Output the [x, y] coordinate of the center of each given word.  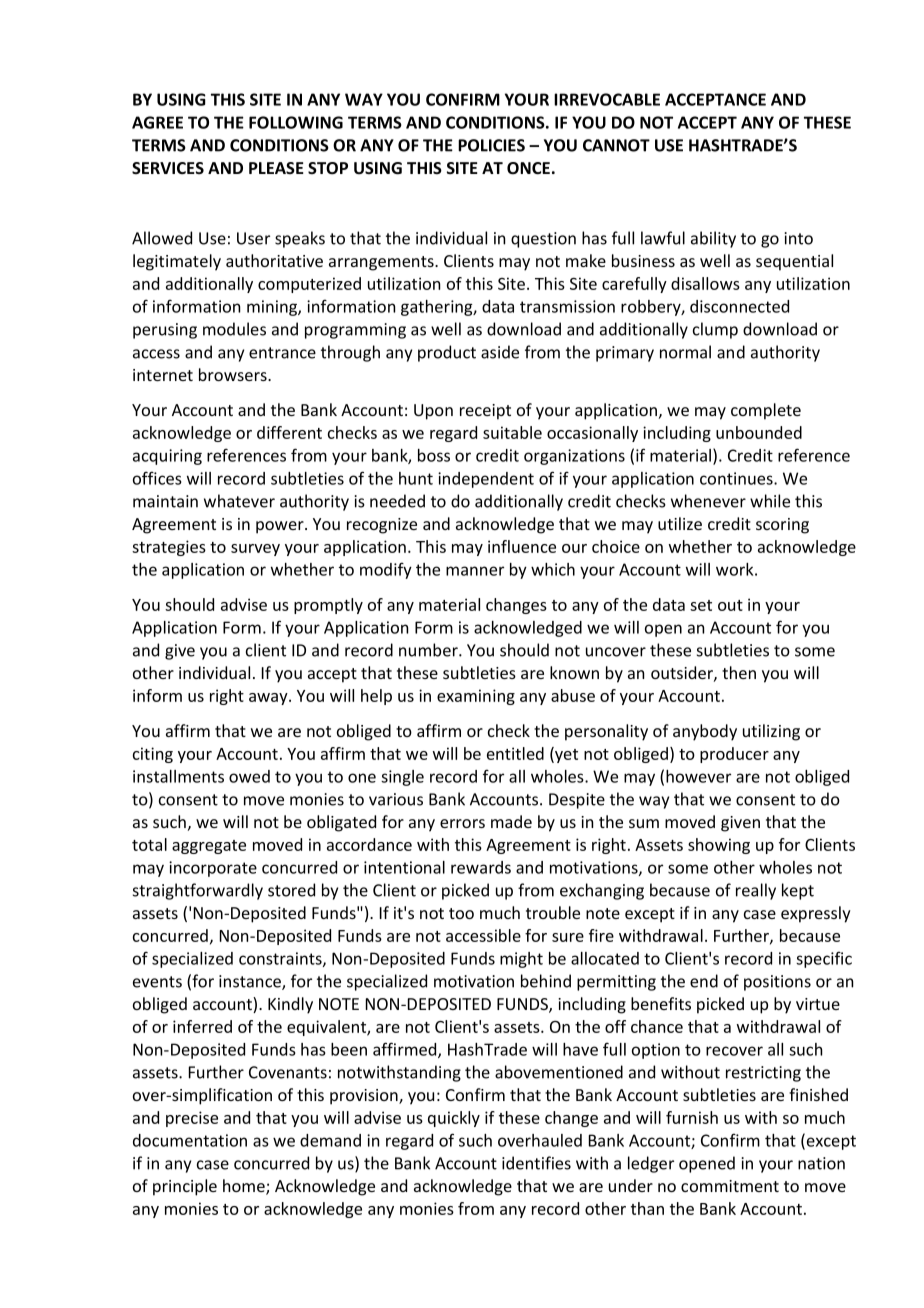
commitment [730, 1186]
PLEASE [276, 168]
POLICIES [491, 145]
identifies [536, 1163]
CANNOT [616, 145]
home [245, 1187]
